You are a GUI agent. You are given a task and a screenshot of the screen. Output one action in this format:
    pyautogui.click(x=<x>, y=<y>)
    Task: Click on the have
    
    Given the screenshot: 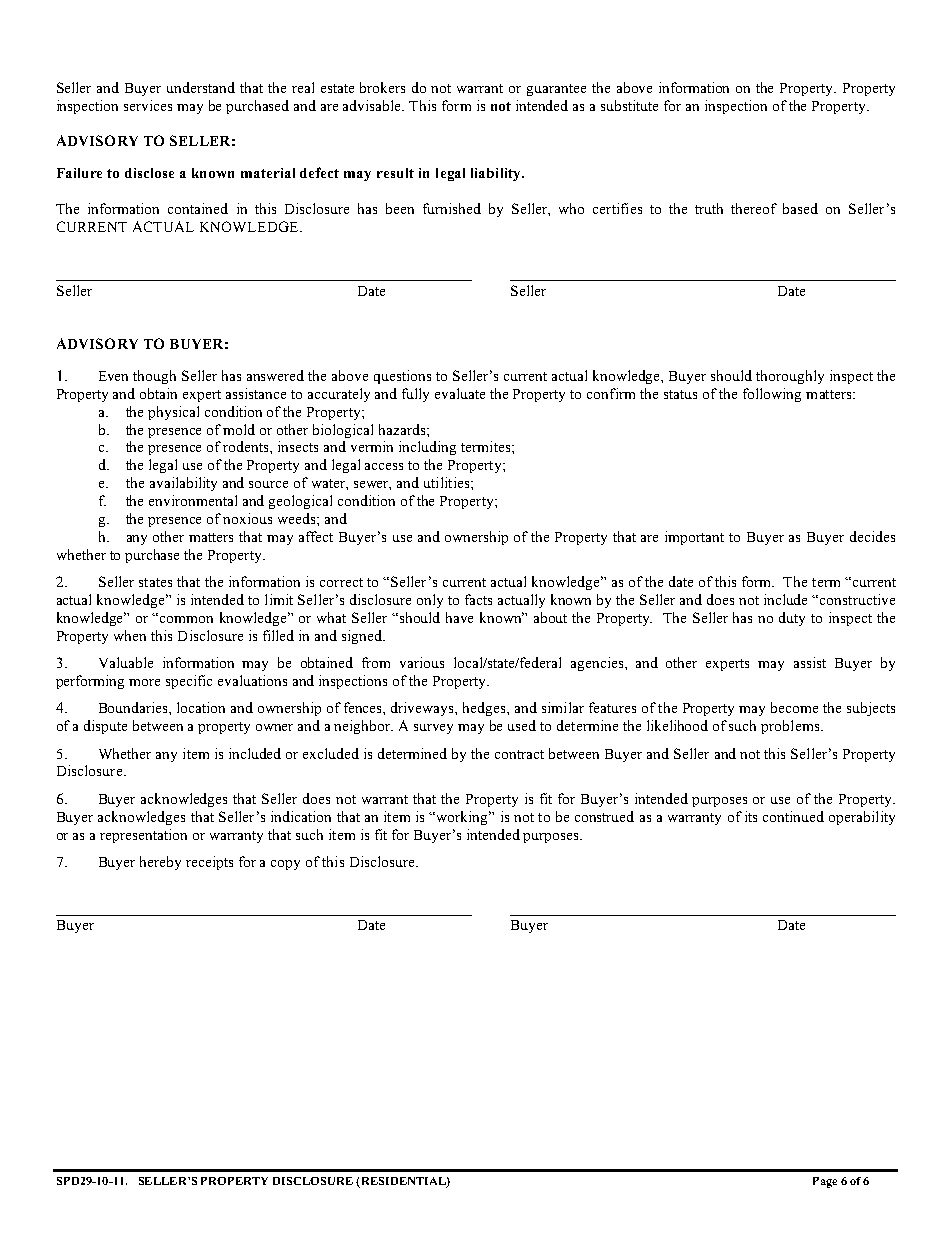 What is the action you would take?
    pyautogui.click(x=459, y=617)
